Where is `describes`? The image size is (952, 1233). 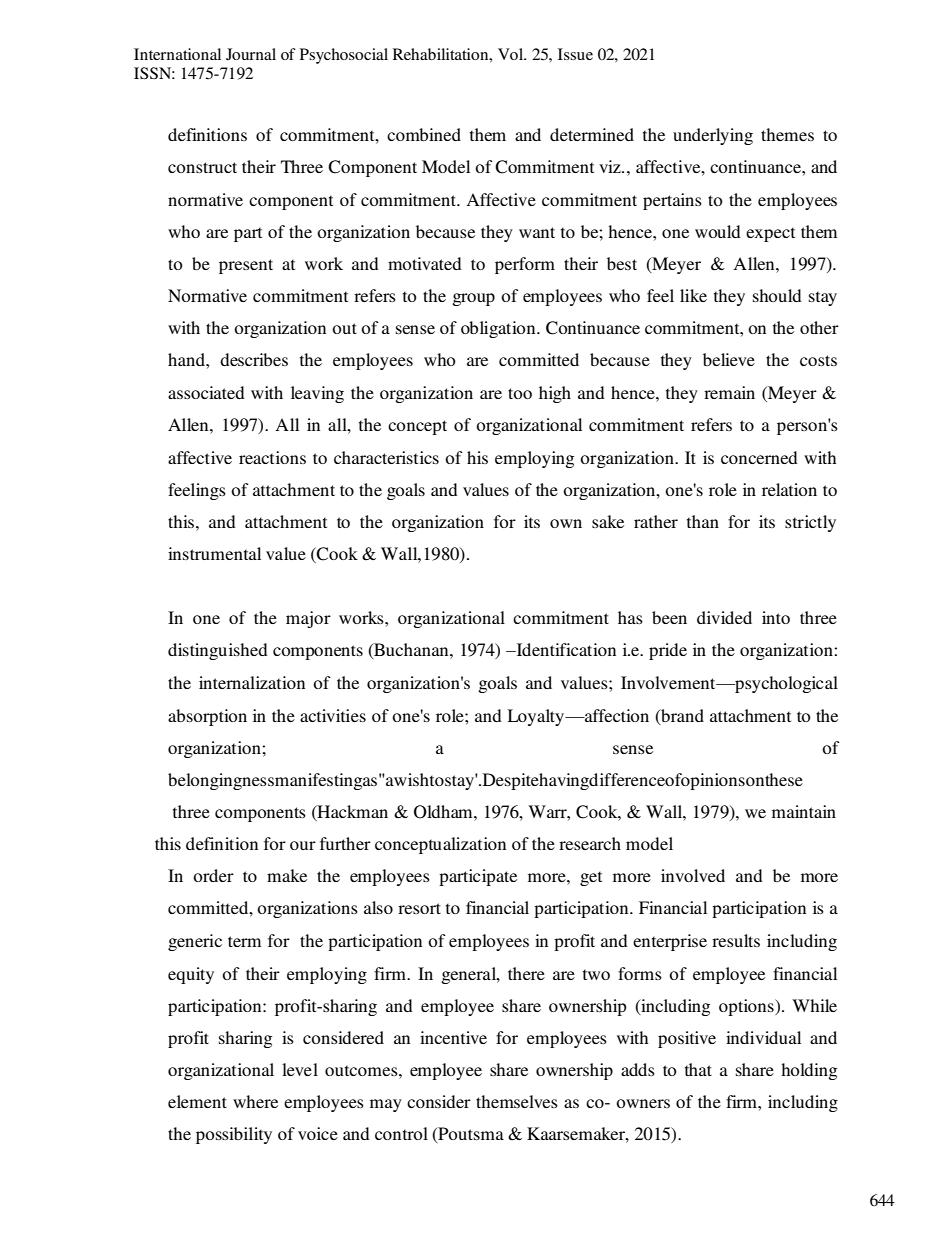
describes is located at coordinates (254, 359).
